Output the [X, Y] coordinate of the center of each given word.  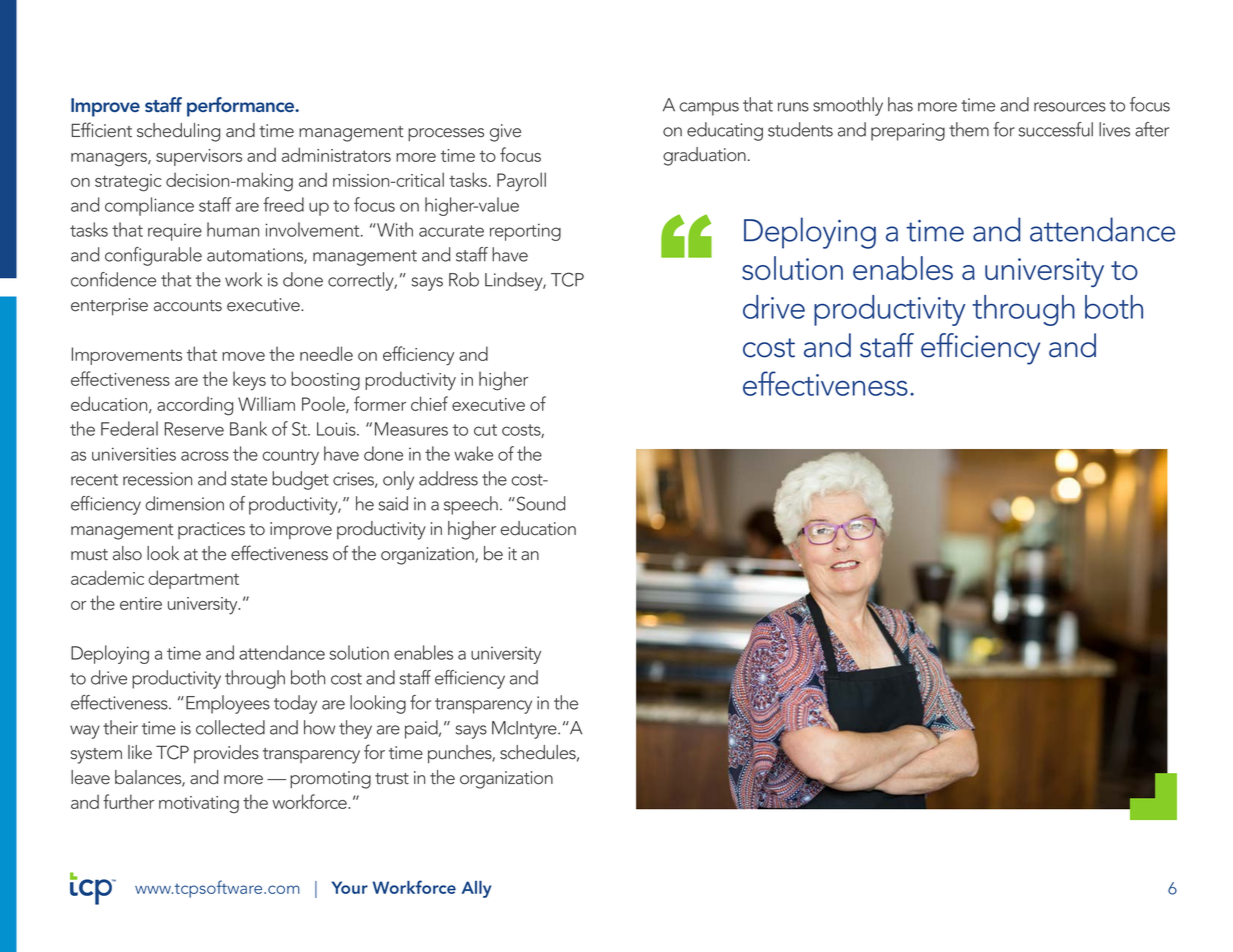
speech [471, 505]
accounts [188, 306]
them [969, 129]
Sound [539, 503]
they [355, 729]
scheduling [178, 132]
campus [709, 109]
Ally [476, 889]
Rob [464, 279]
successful [1056, 129]
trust [392, 779]
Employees [228, 704]
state [249, 480]
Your [350, 887]
